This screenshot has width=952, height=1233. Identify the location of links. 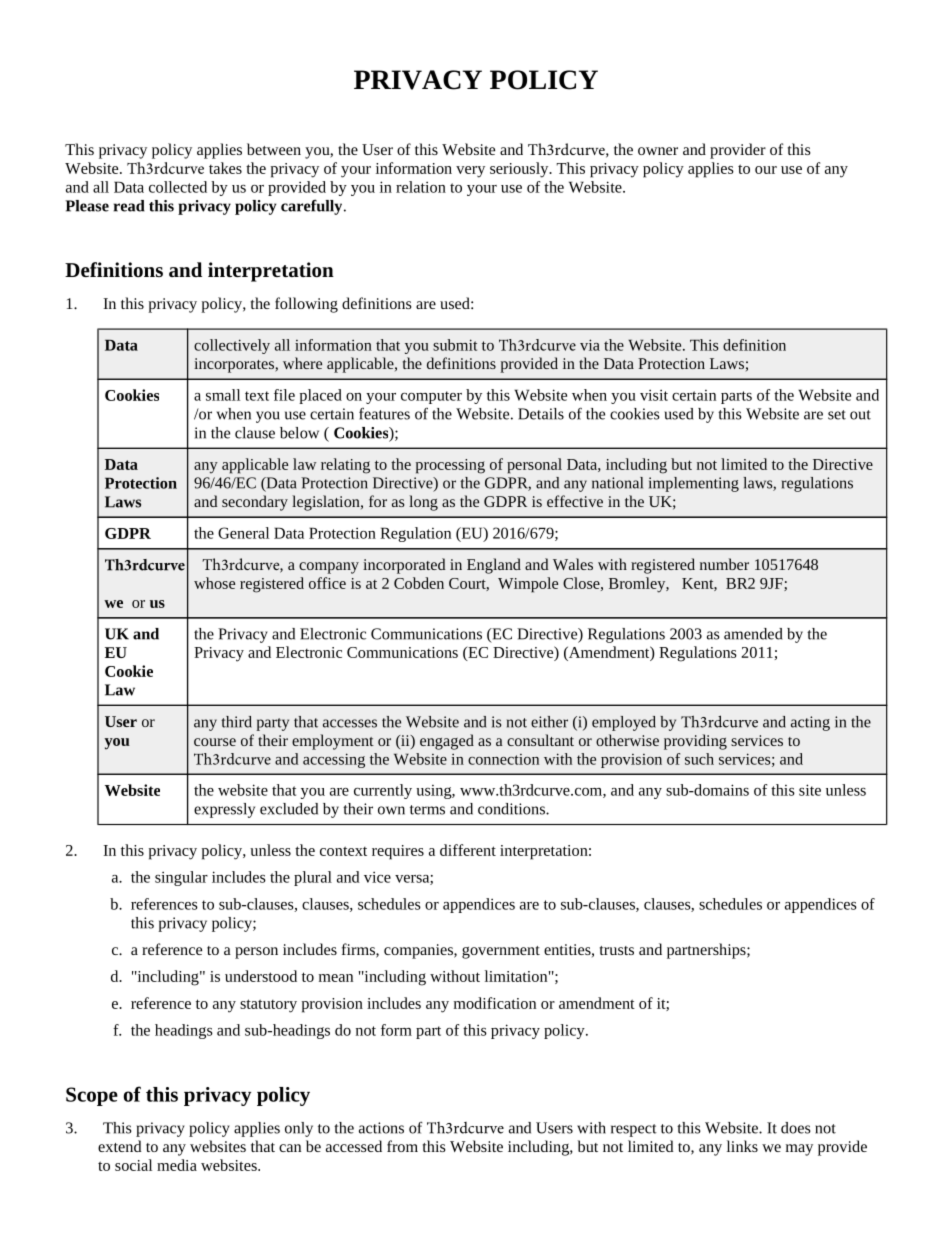
(742, 1146).
